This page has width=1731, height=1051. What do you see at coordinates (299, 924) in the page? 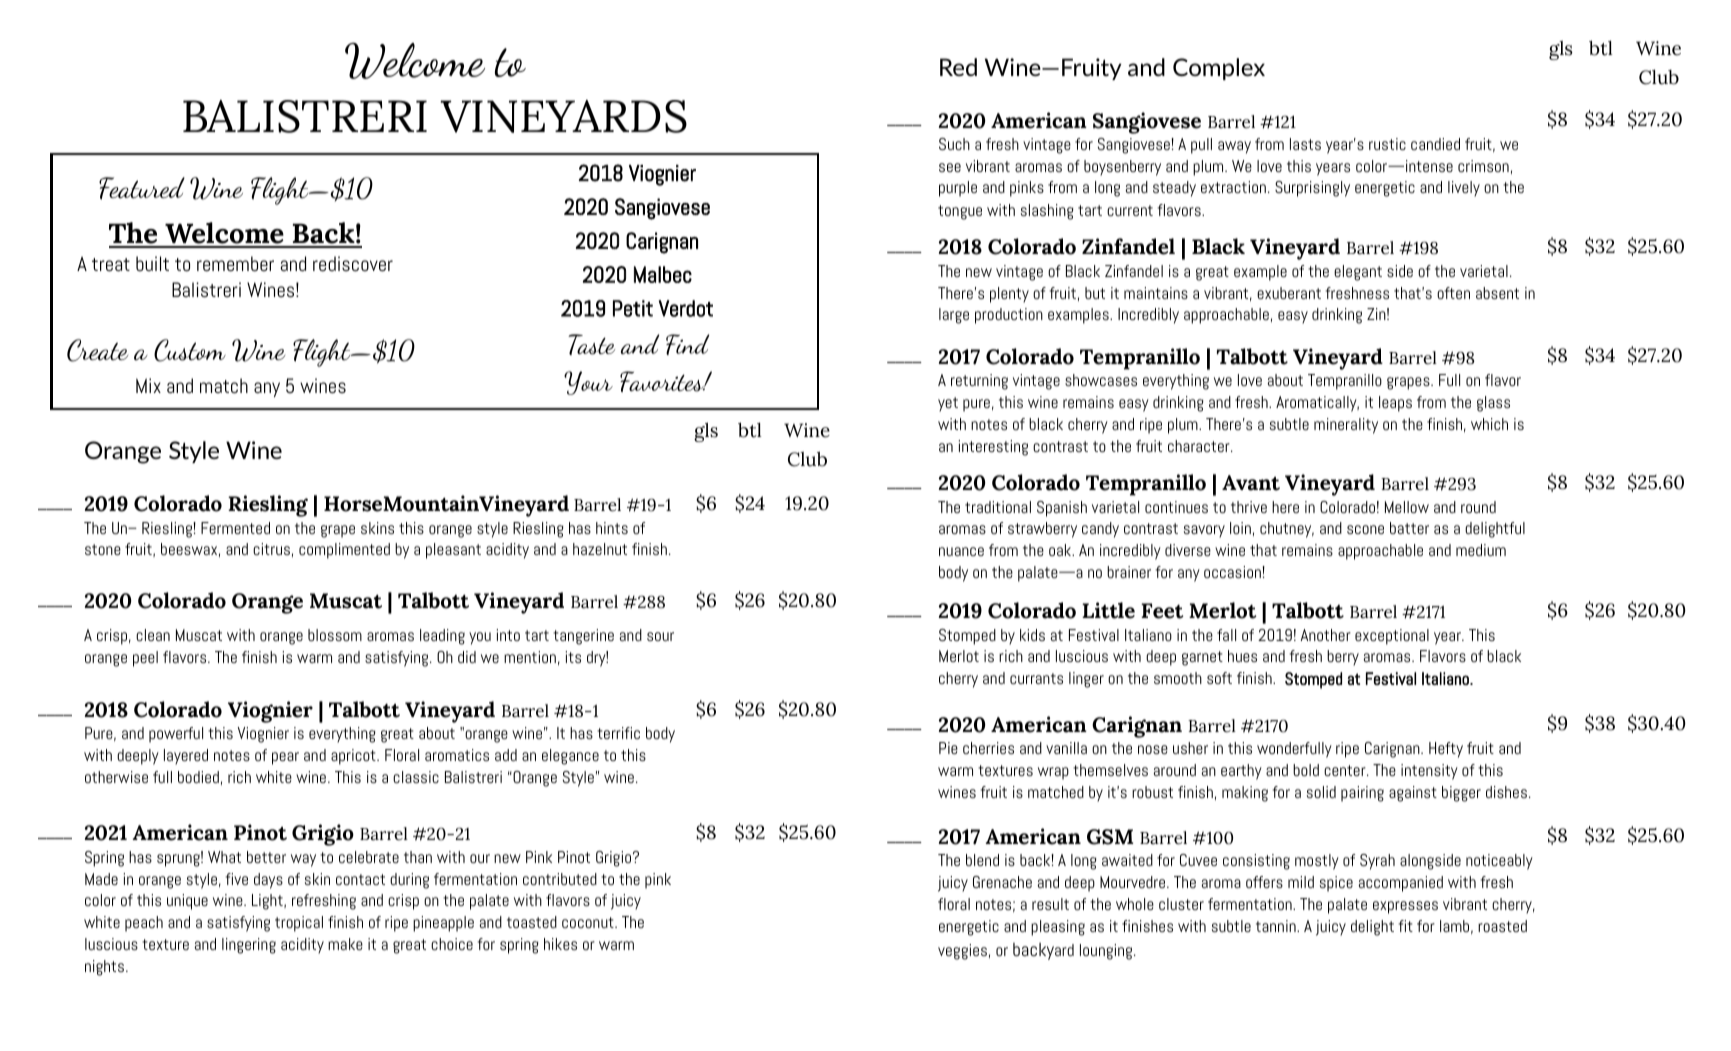
I see `tropical` at bounding box center [299, 924].
